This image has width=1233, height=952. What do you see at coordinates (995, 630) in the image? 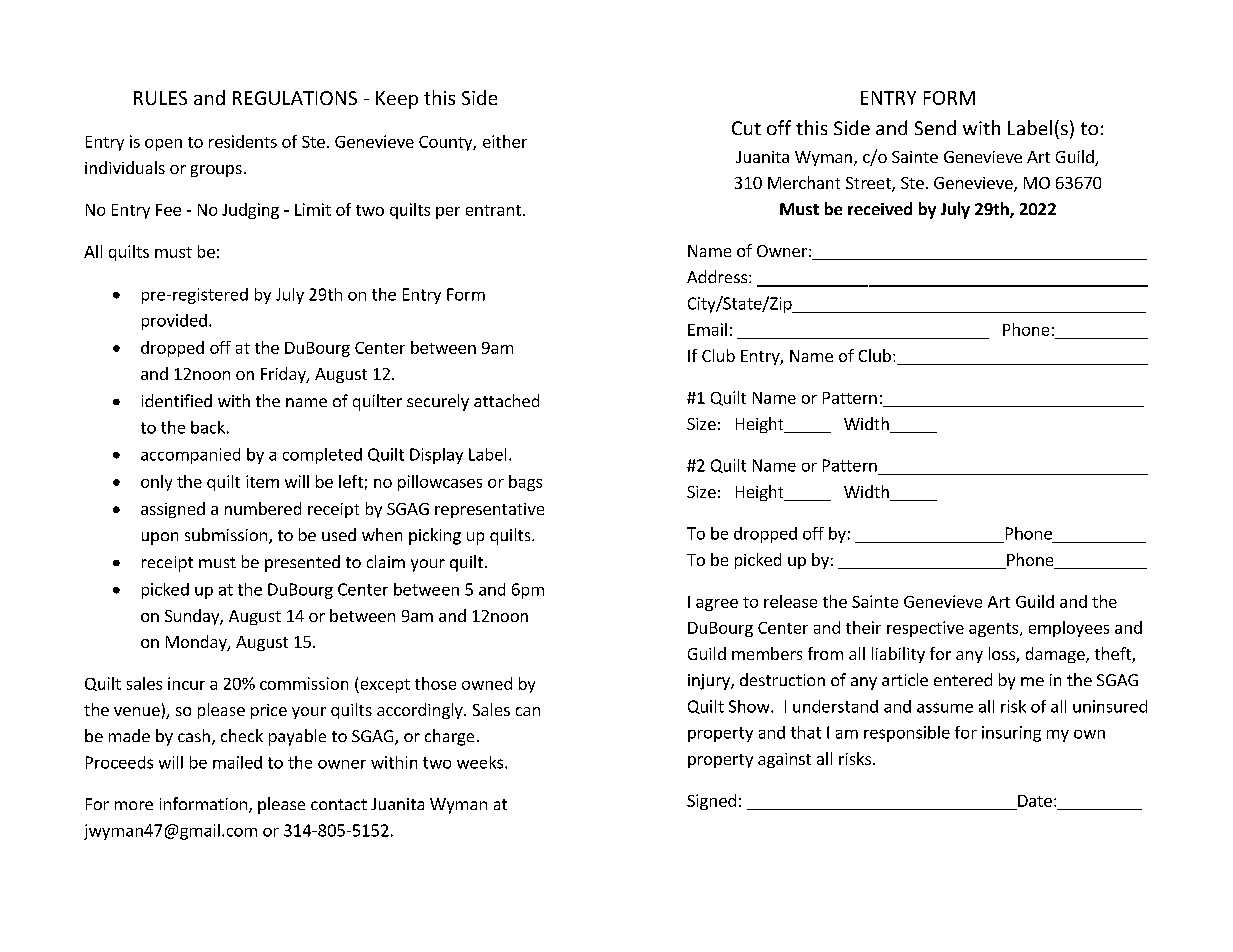
I see `agents` at bounding box center [995, 630].
